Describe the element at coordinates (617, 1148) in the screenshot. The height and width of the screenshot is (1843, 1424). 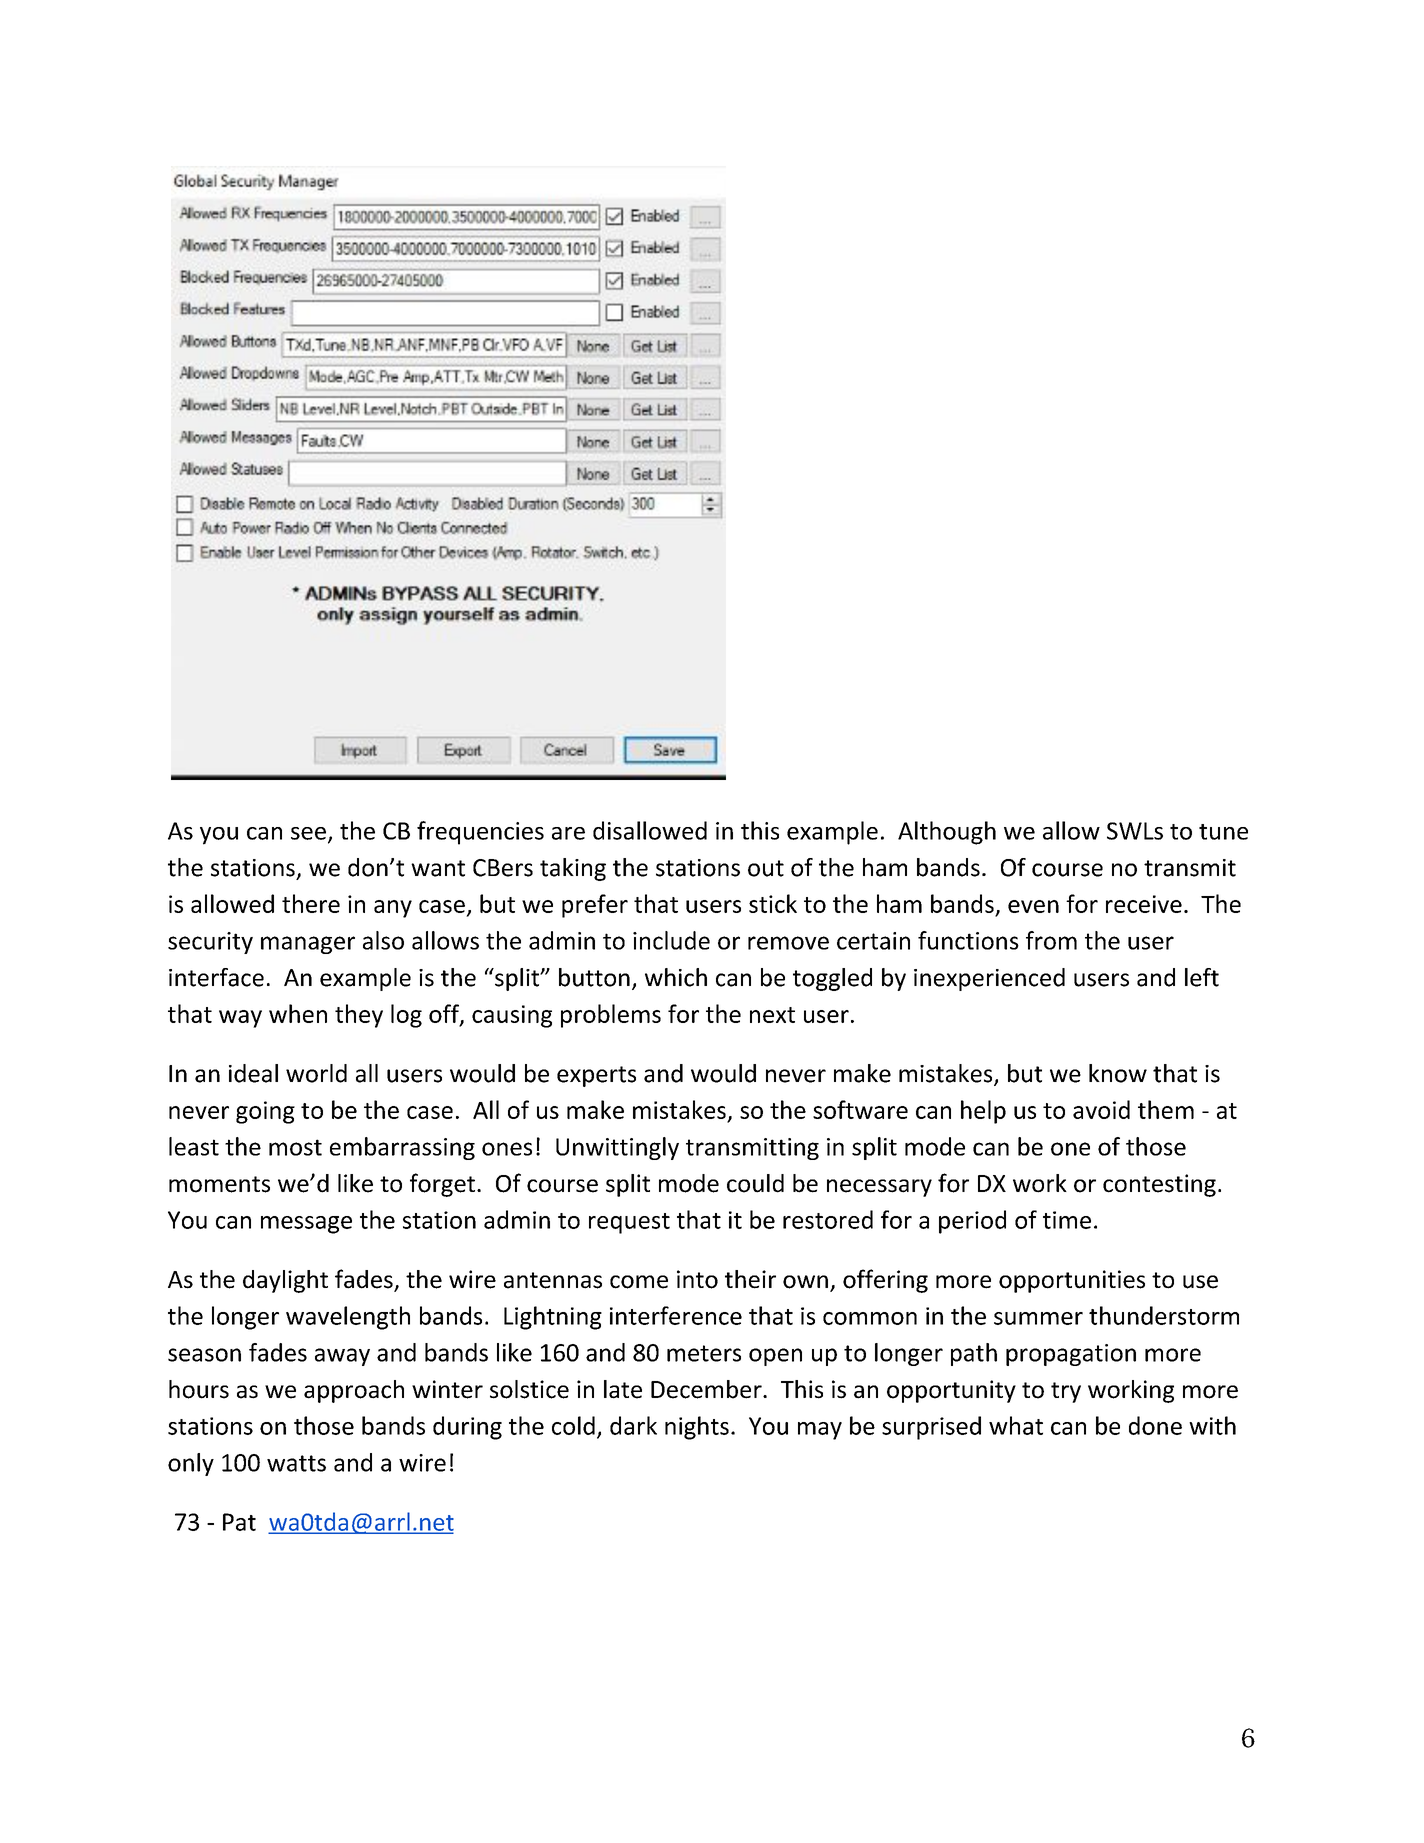
I see `Unwittingly` at that location.
